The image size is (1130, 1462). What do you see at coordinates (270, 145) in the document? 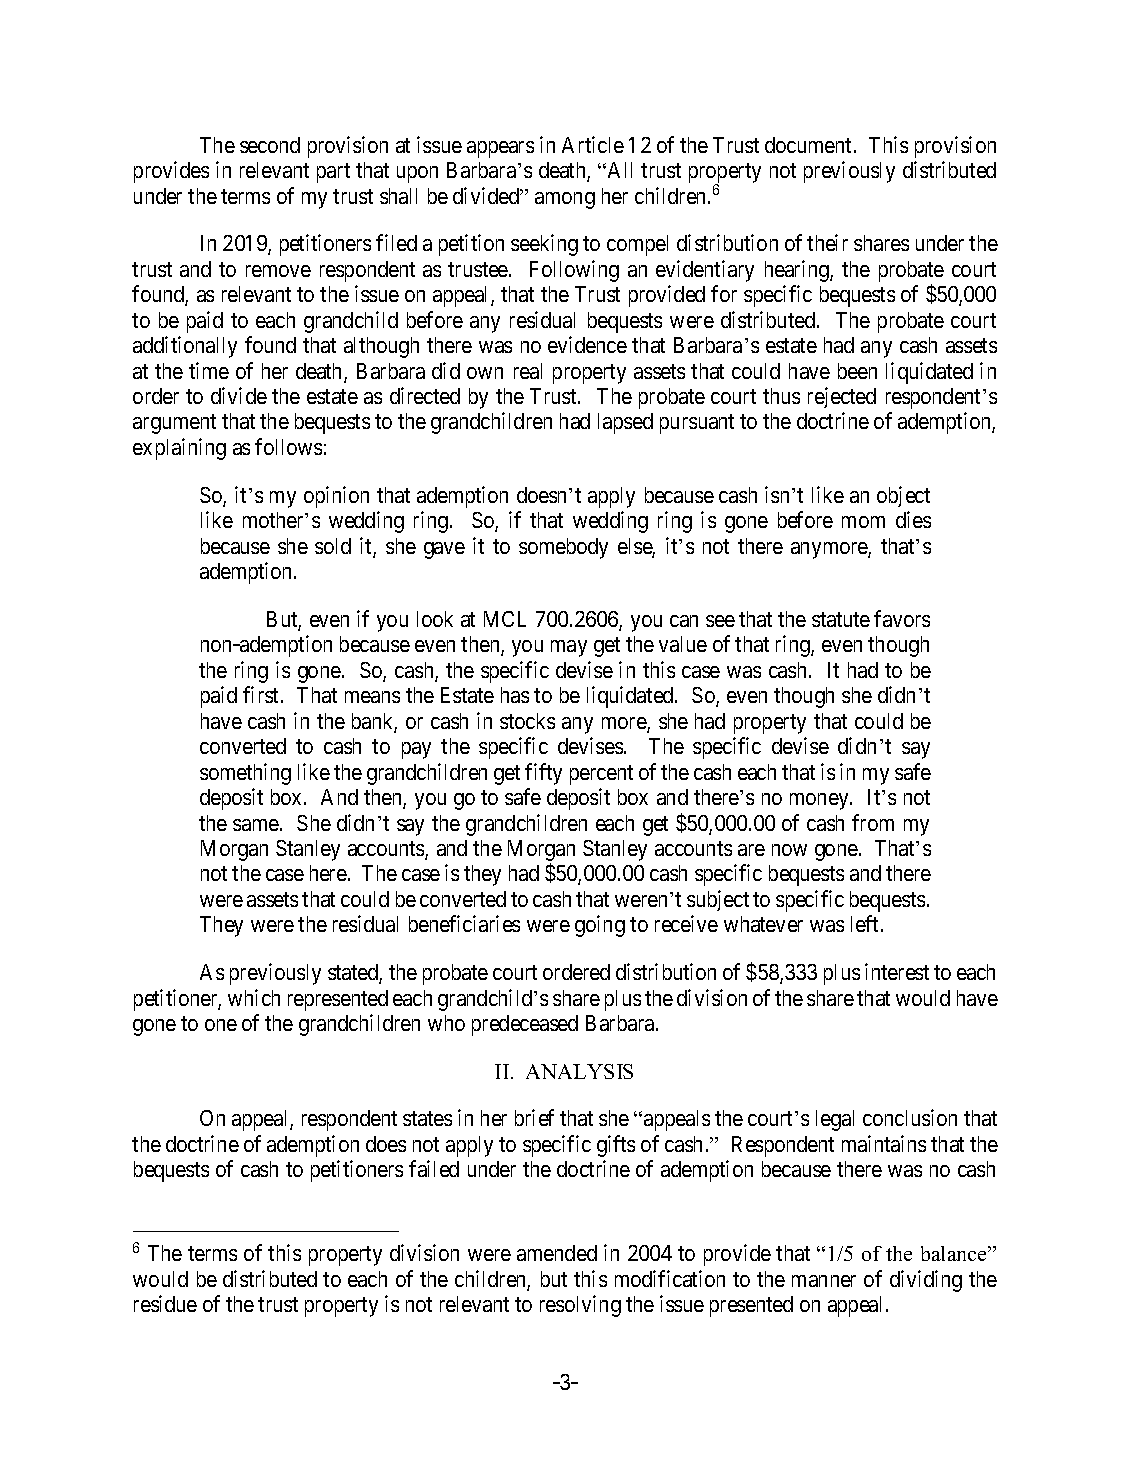
I see `second` at bounding box center [270, 145].
